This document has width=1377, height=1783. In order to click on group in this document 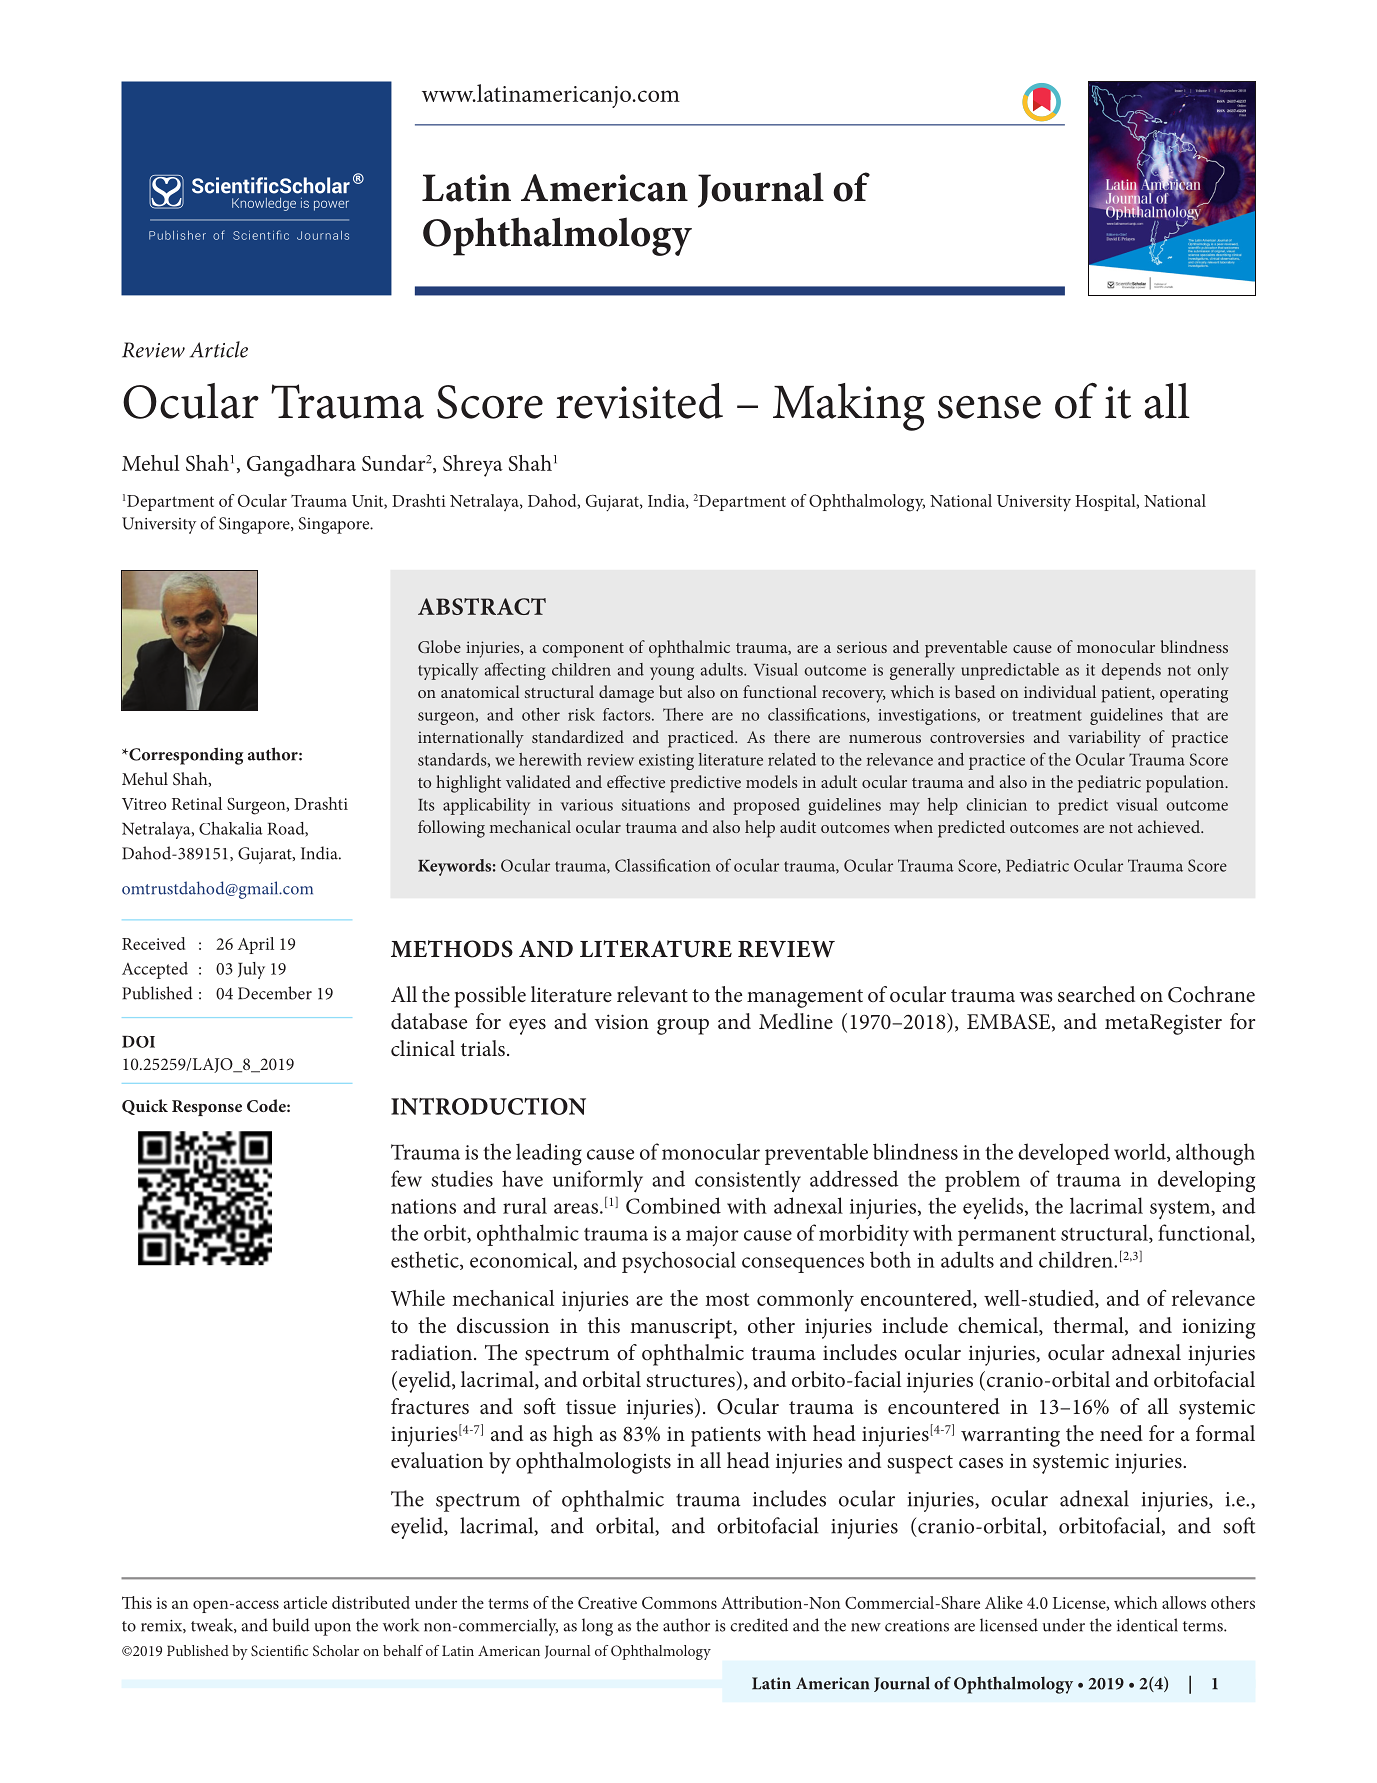, I will do `click(683, 1027)`.
